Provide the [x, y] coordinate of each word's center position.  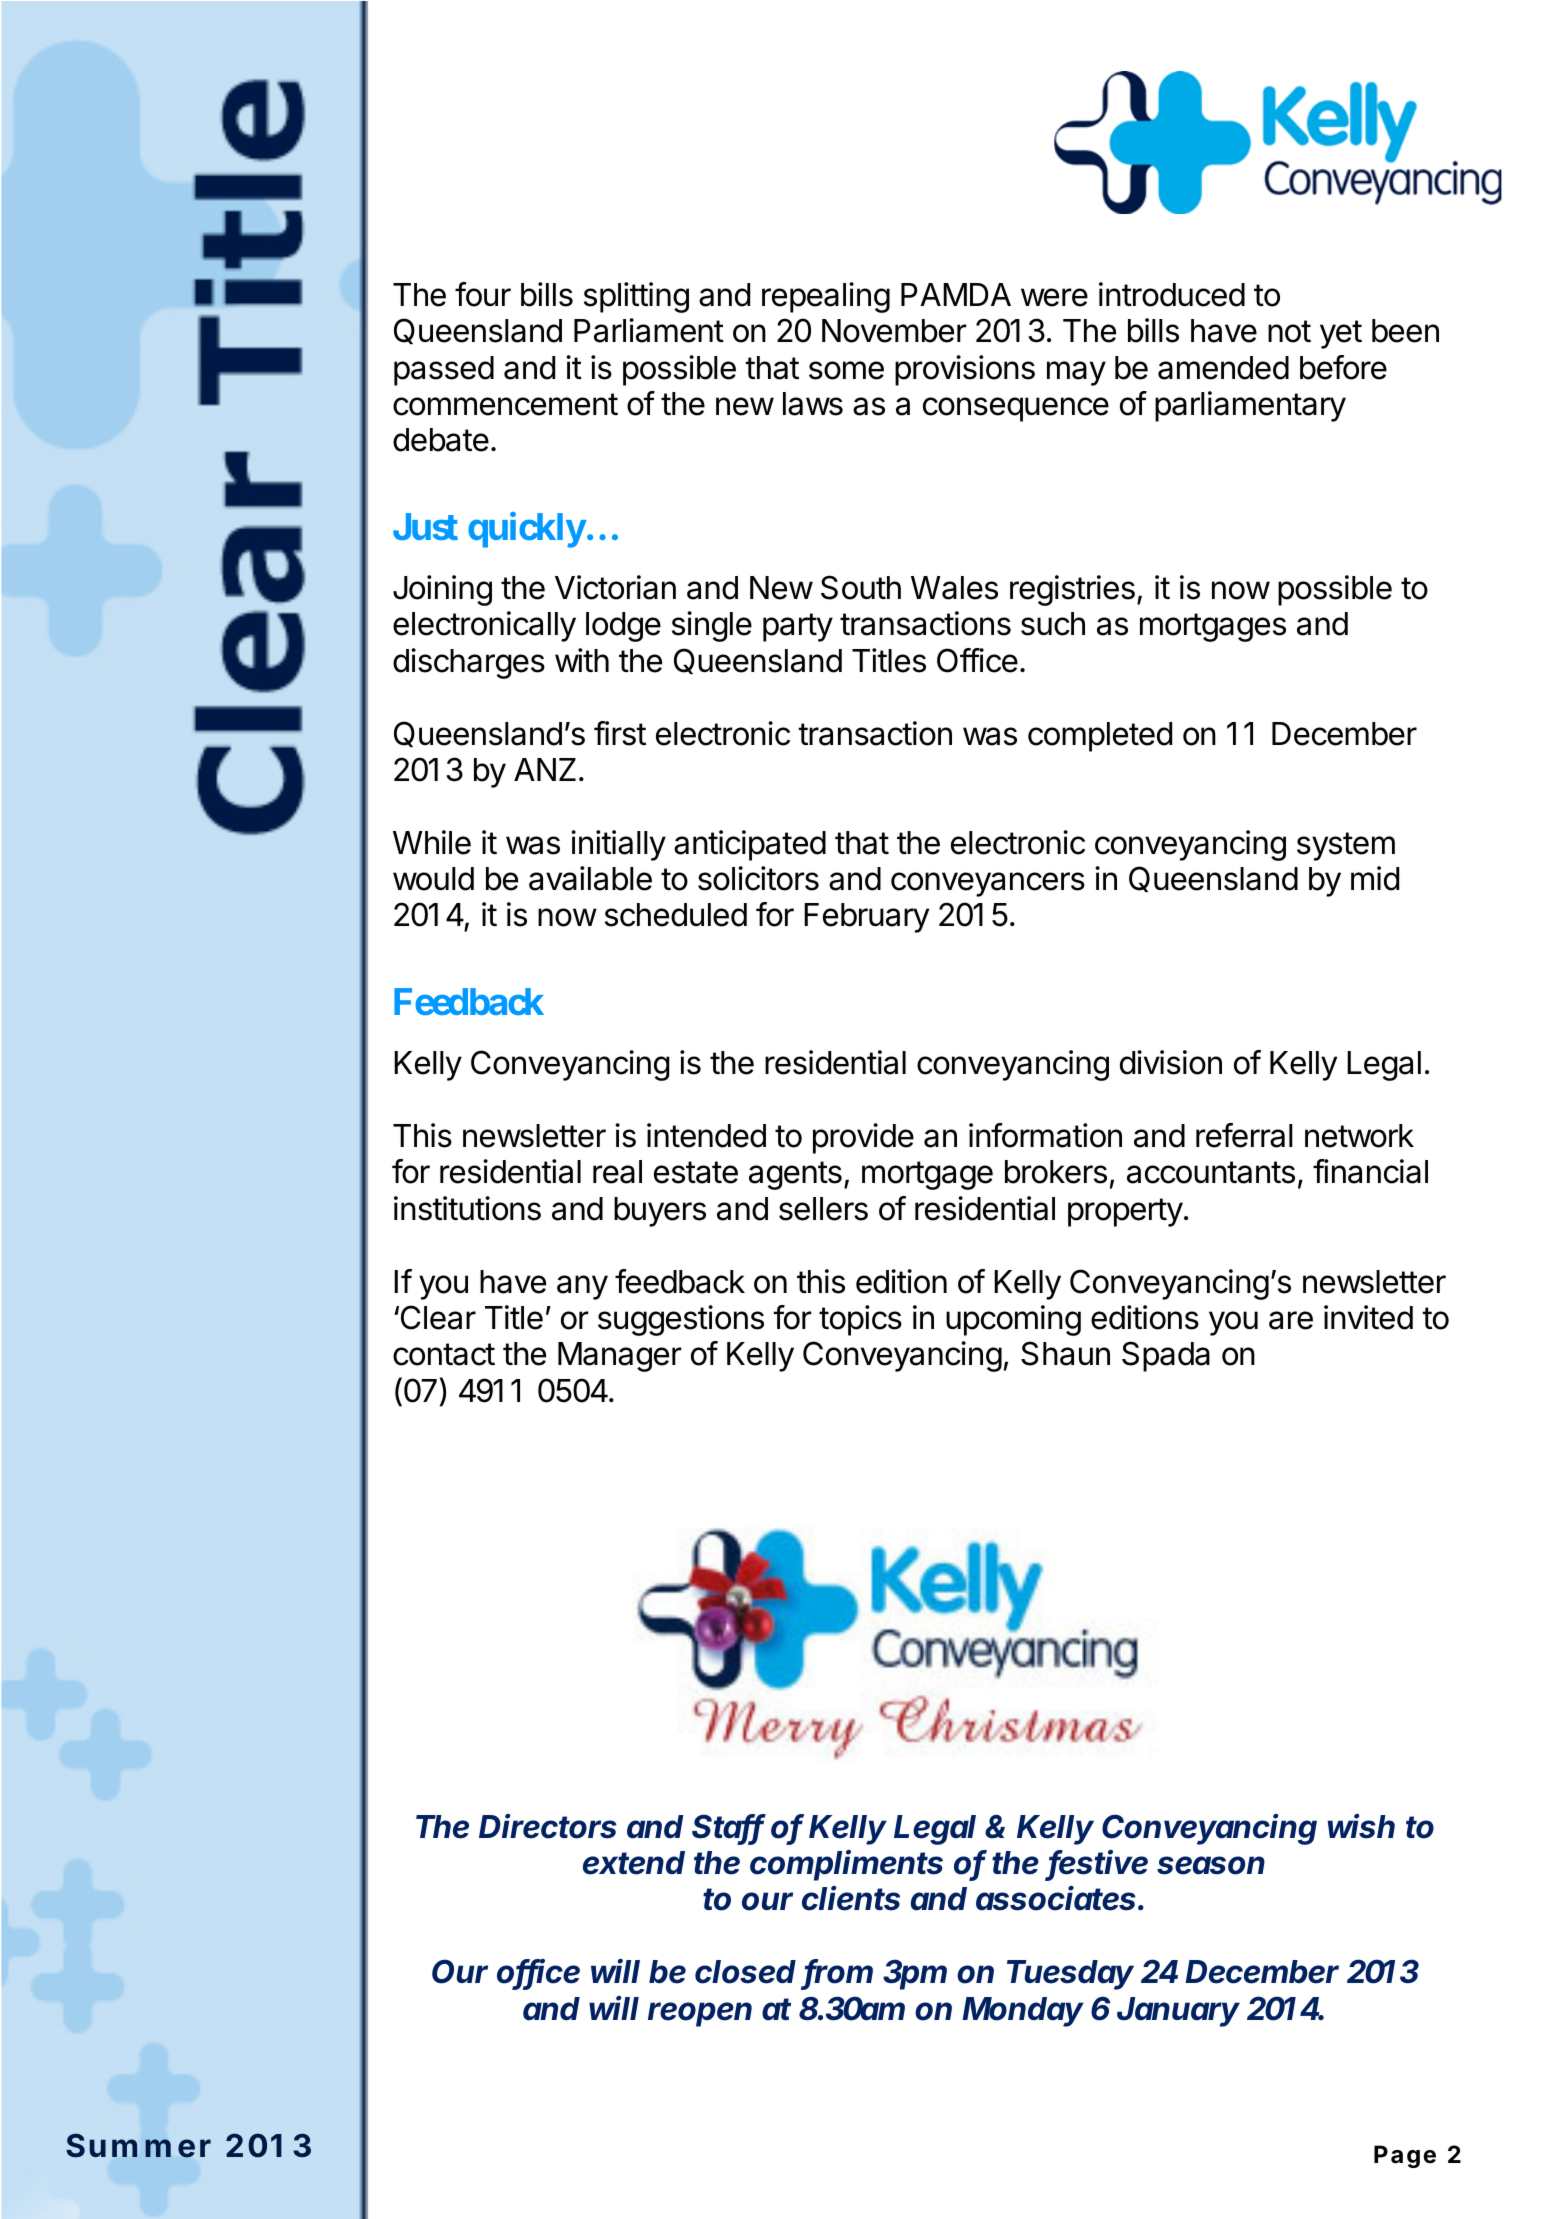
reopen [700, 2014]
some [846, 370]
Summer [138, 2145]
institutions [467, 1208]
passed [444, 371]
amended [1223, 368]
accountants [1211, 1172]
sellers [823, 1209]
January [1178, 2012]
